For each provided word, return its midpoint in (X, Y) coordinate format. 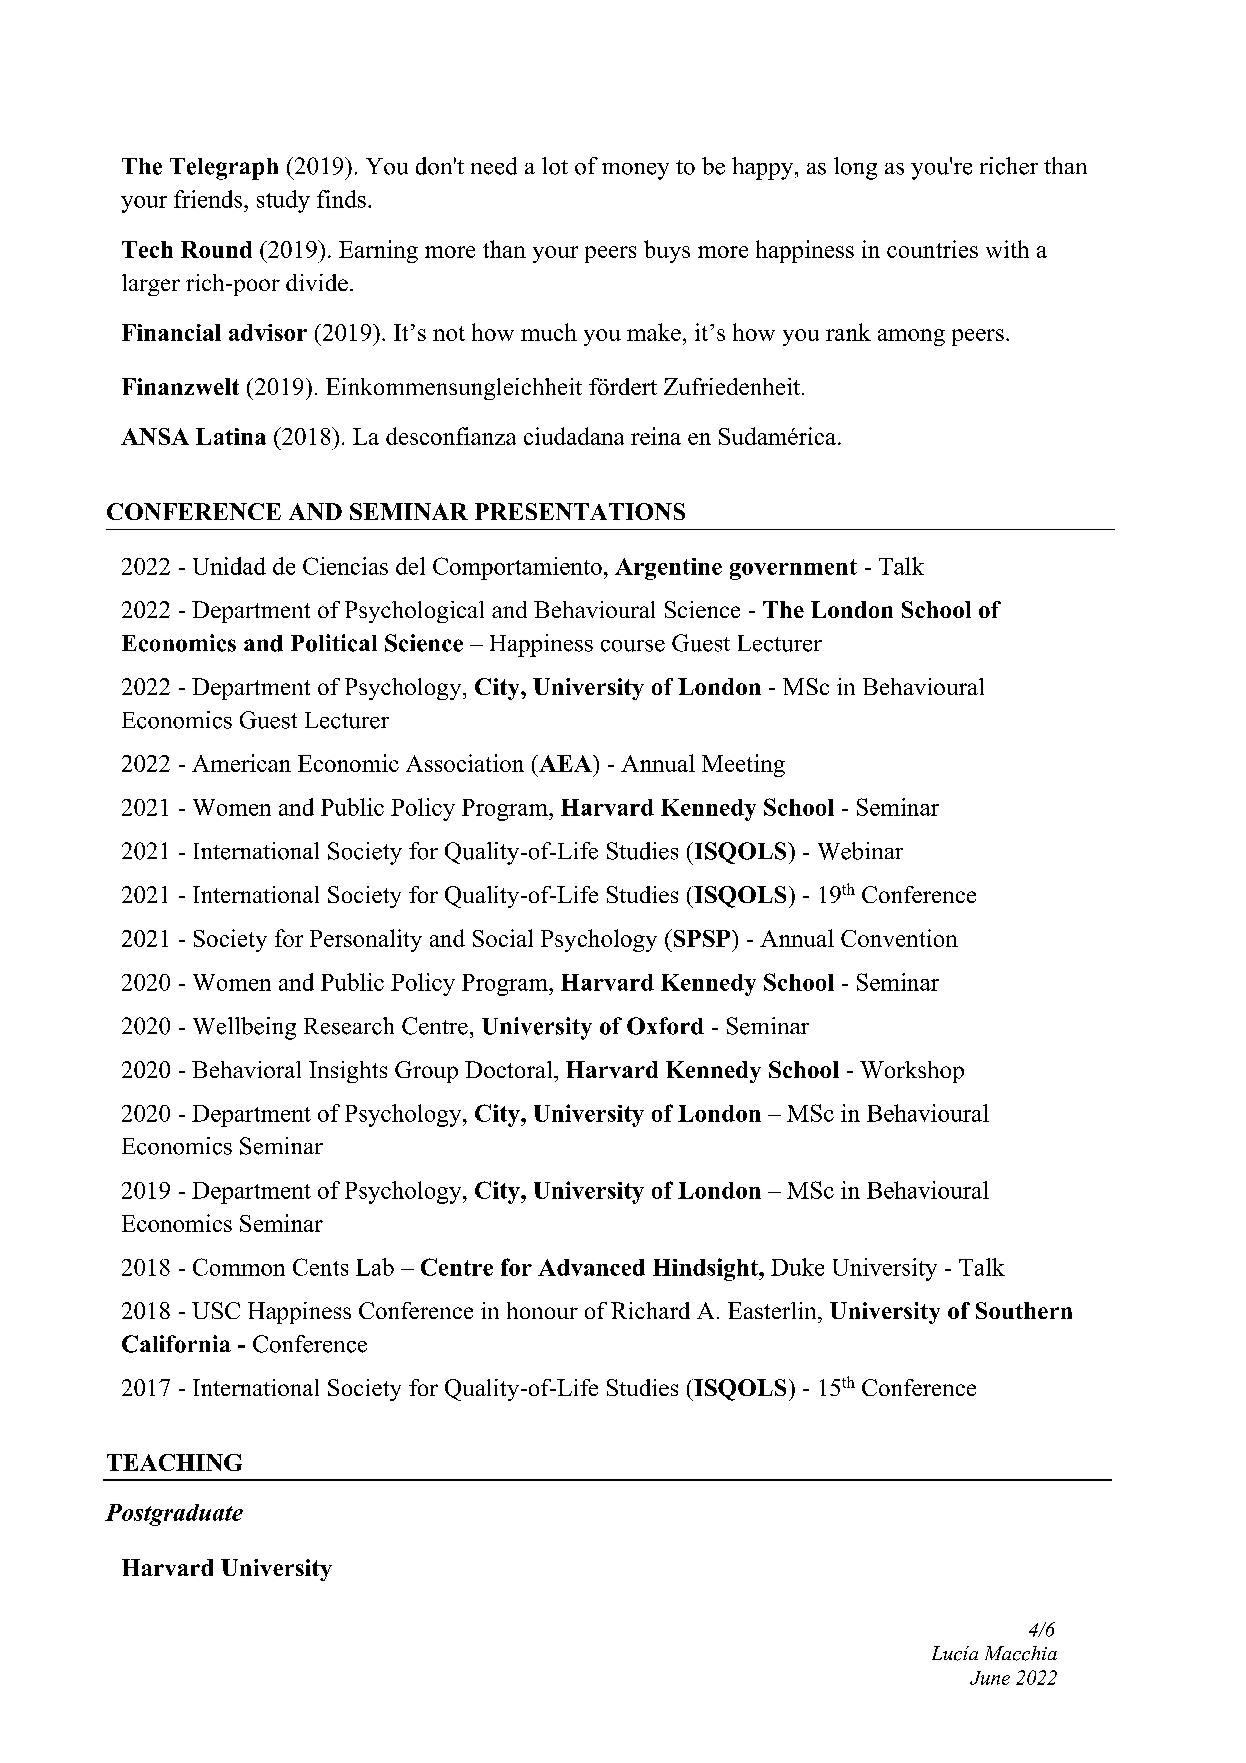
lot (555, 166)
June (990, 1678)
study (283, 201)
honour (542, 1310)
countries (932, 249)
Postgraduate (174, 1515)
